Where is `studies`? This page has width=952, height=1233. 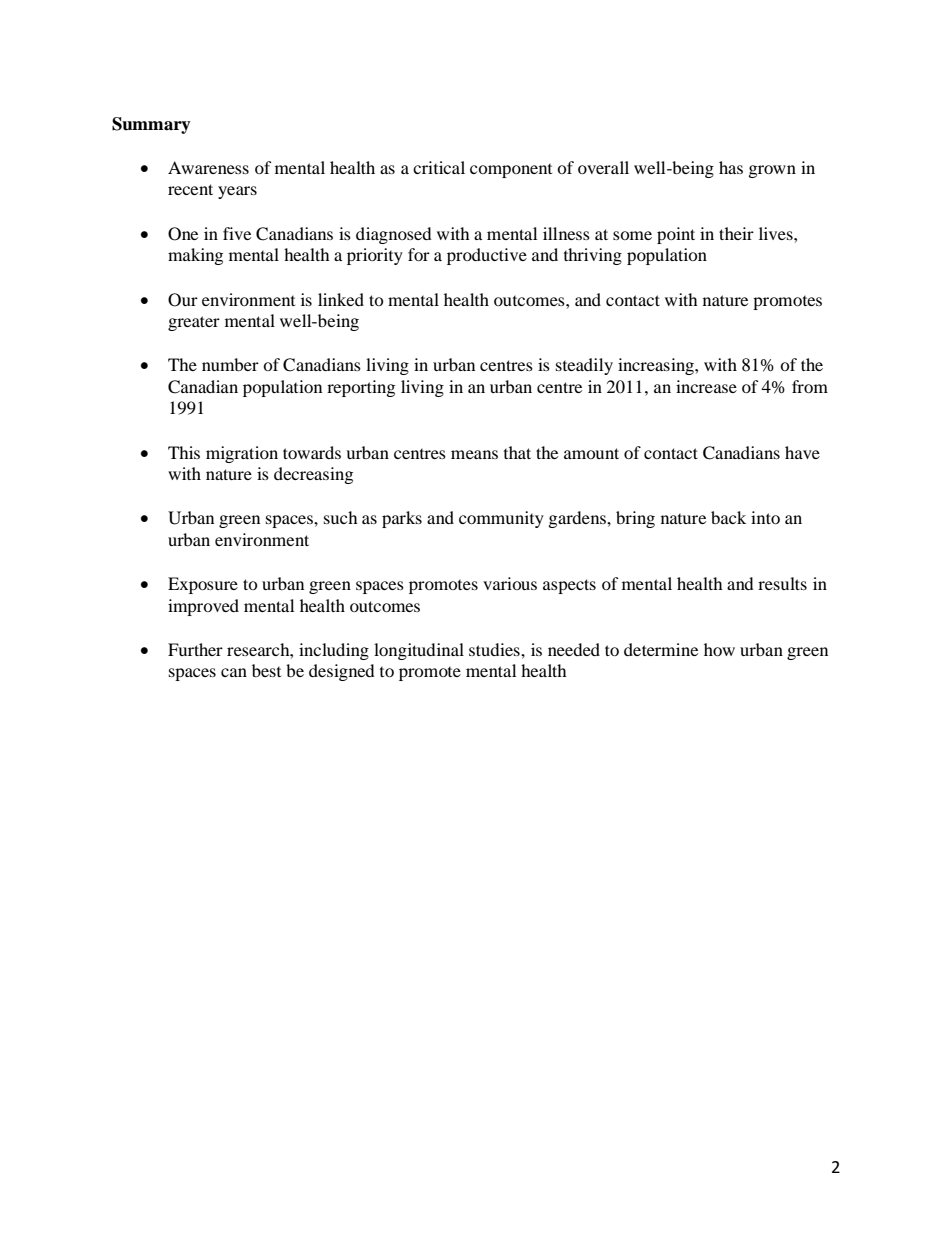
studies is located at coordinates (495, 649).
